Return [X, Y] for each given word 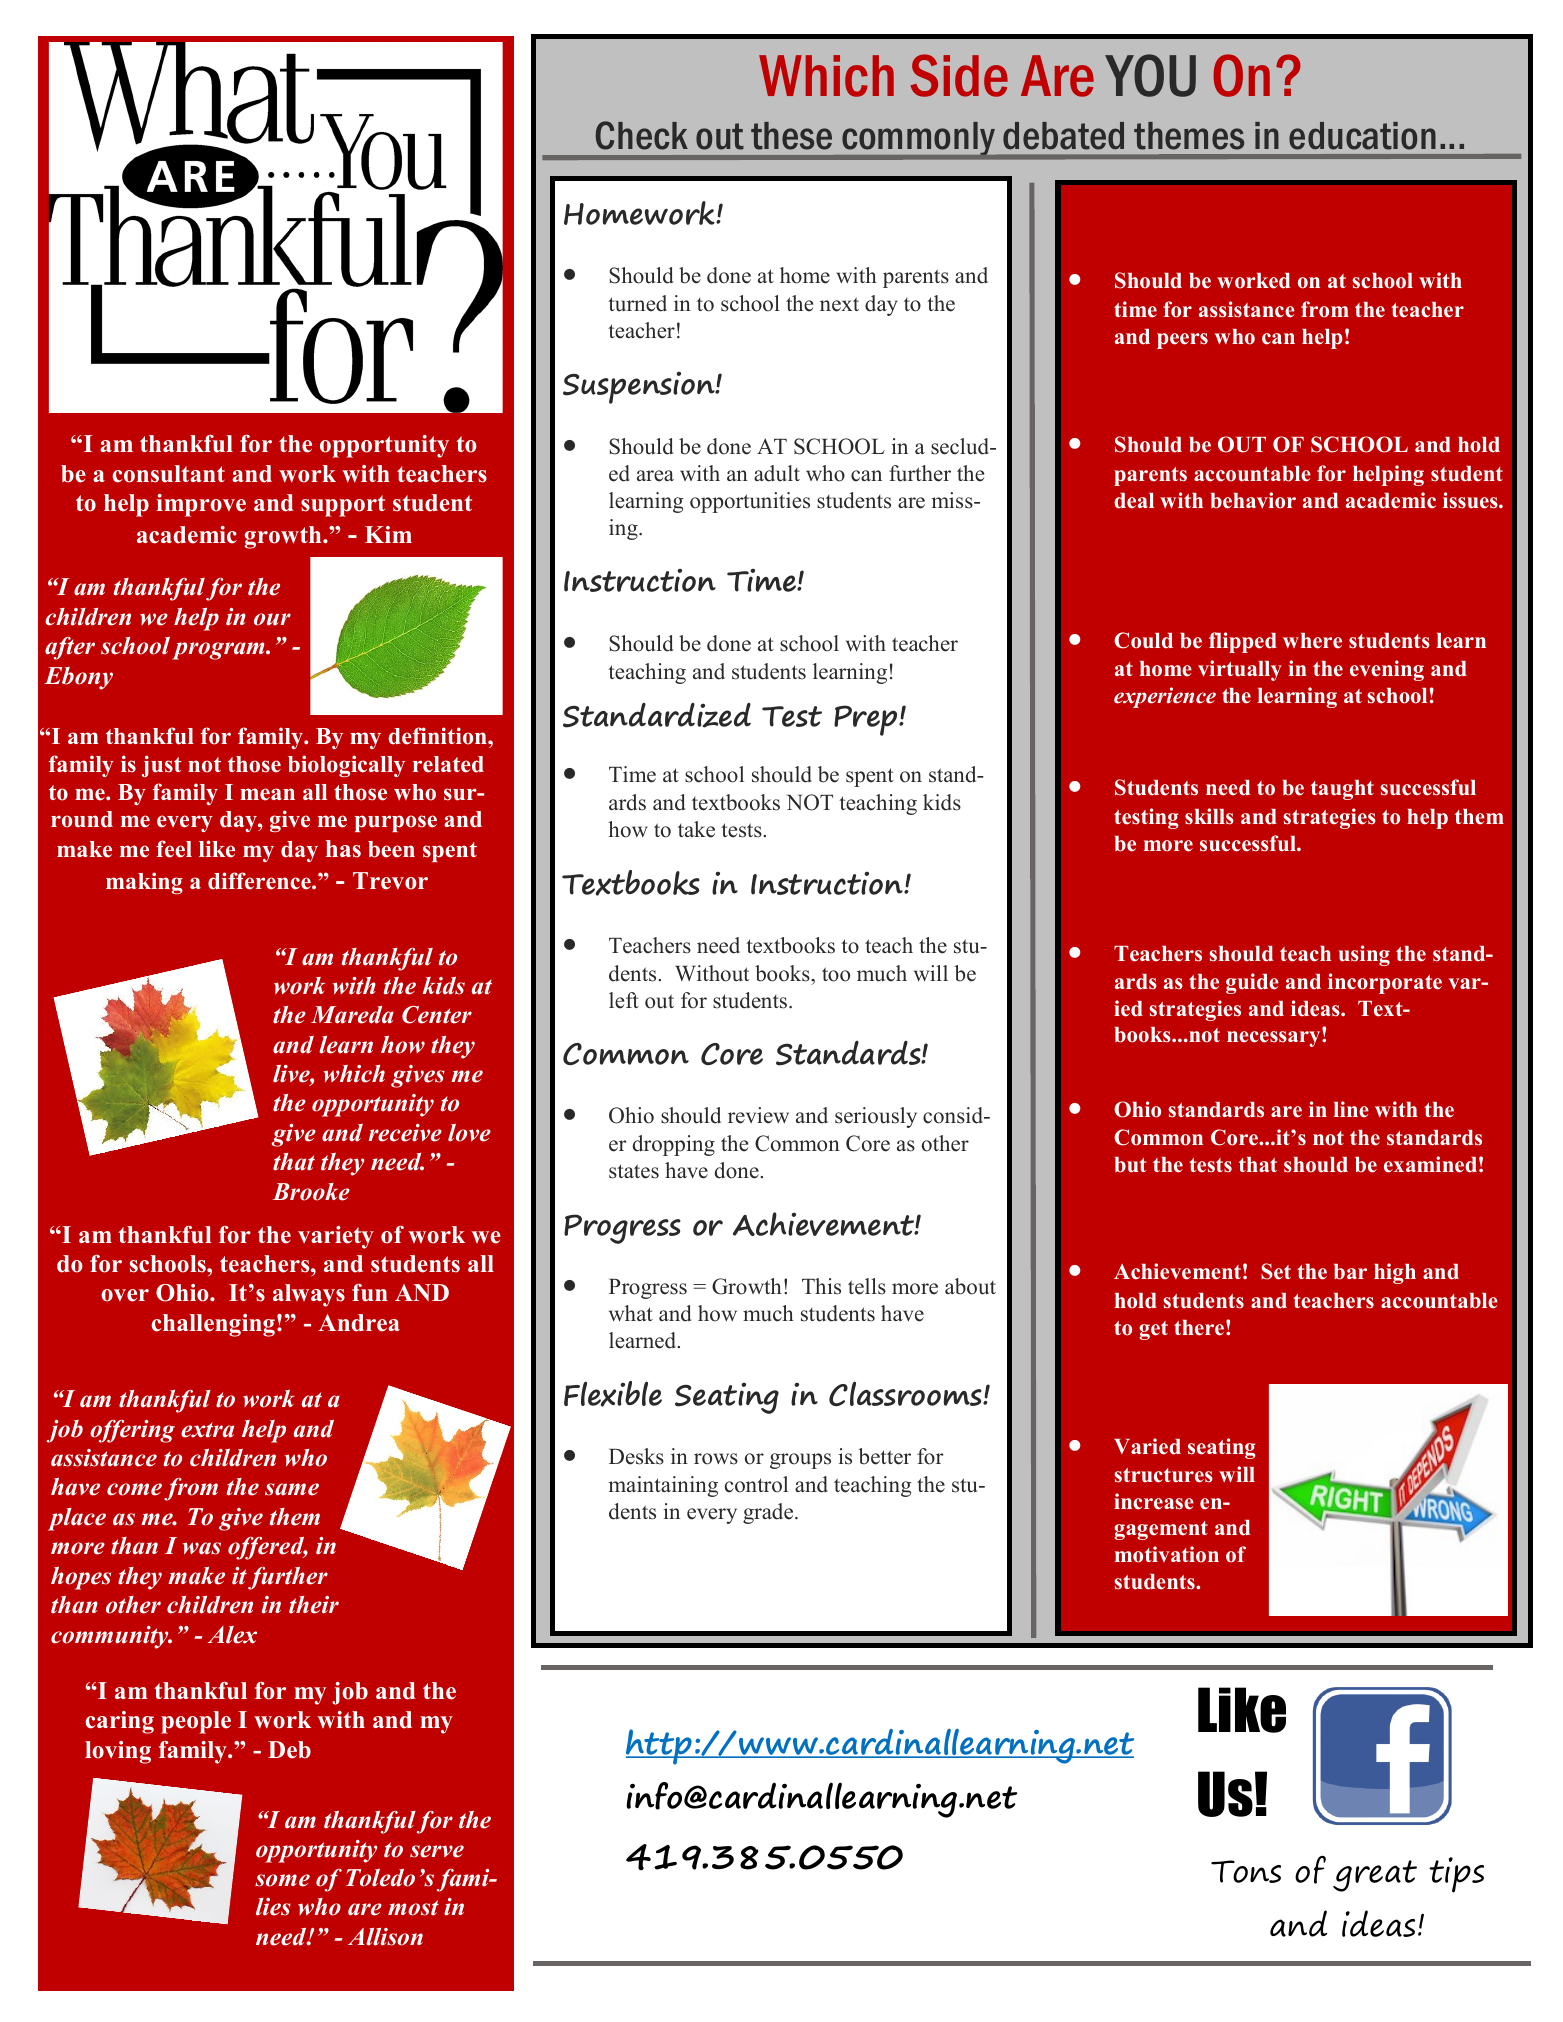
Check [642, 135]
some [282, 1880]
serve [437, 1851]
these [791, 136]
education [1362, 136]
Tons [1246, 1871]
